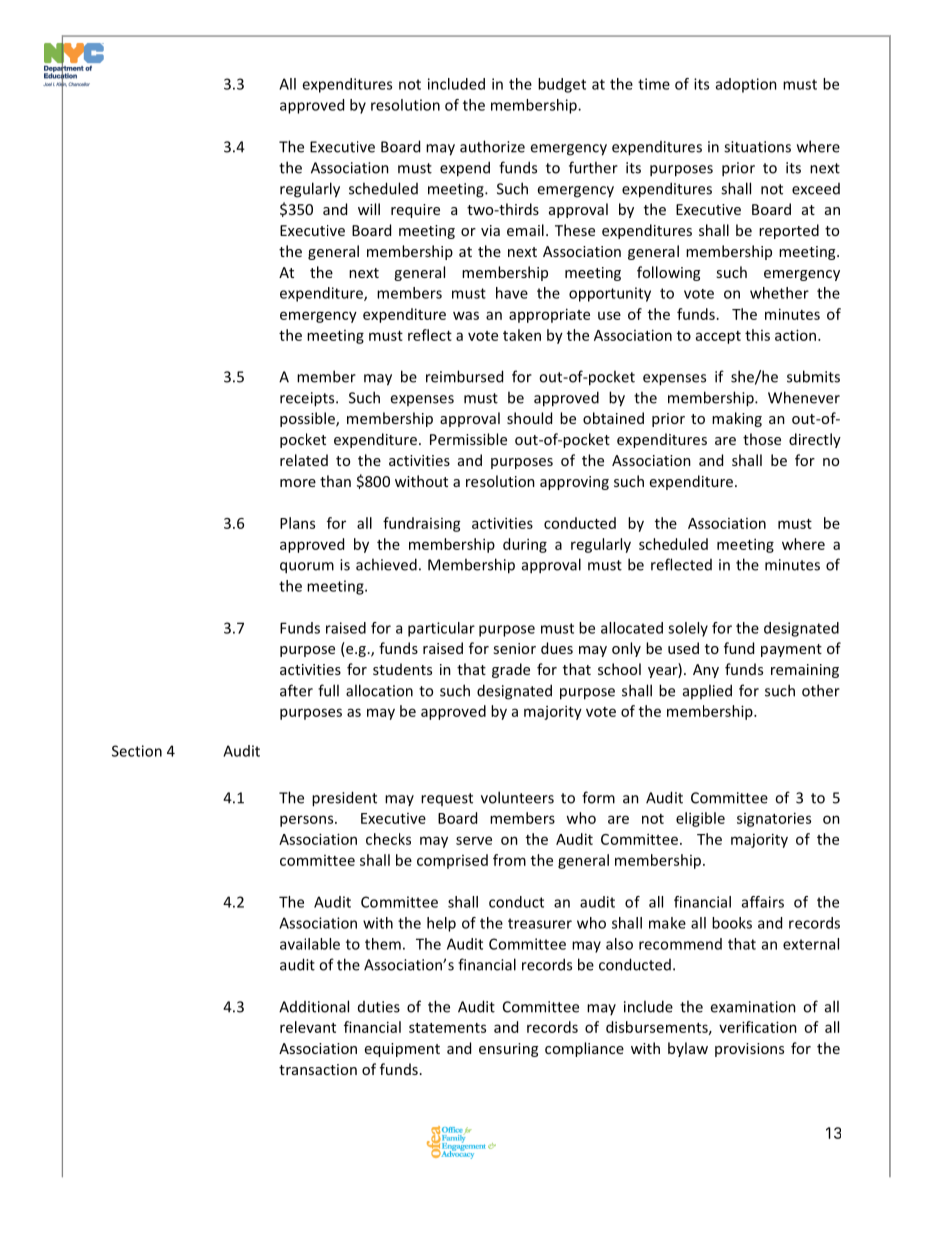  I want to click on after, so click(296, 690).
